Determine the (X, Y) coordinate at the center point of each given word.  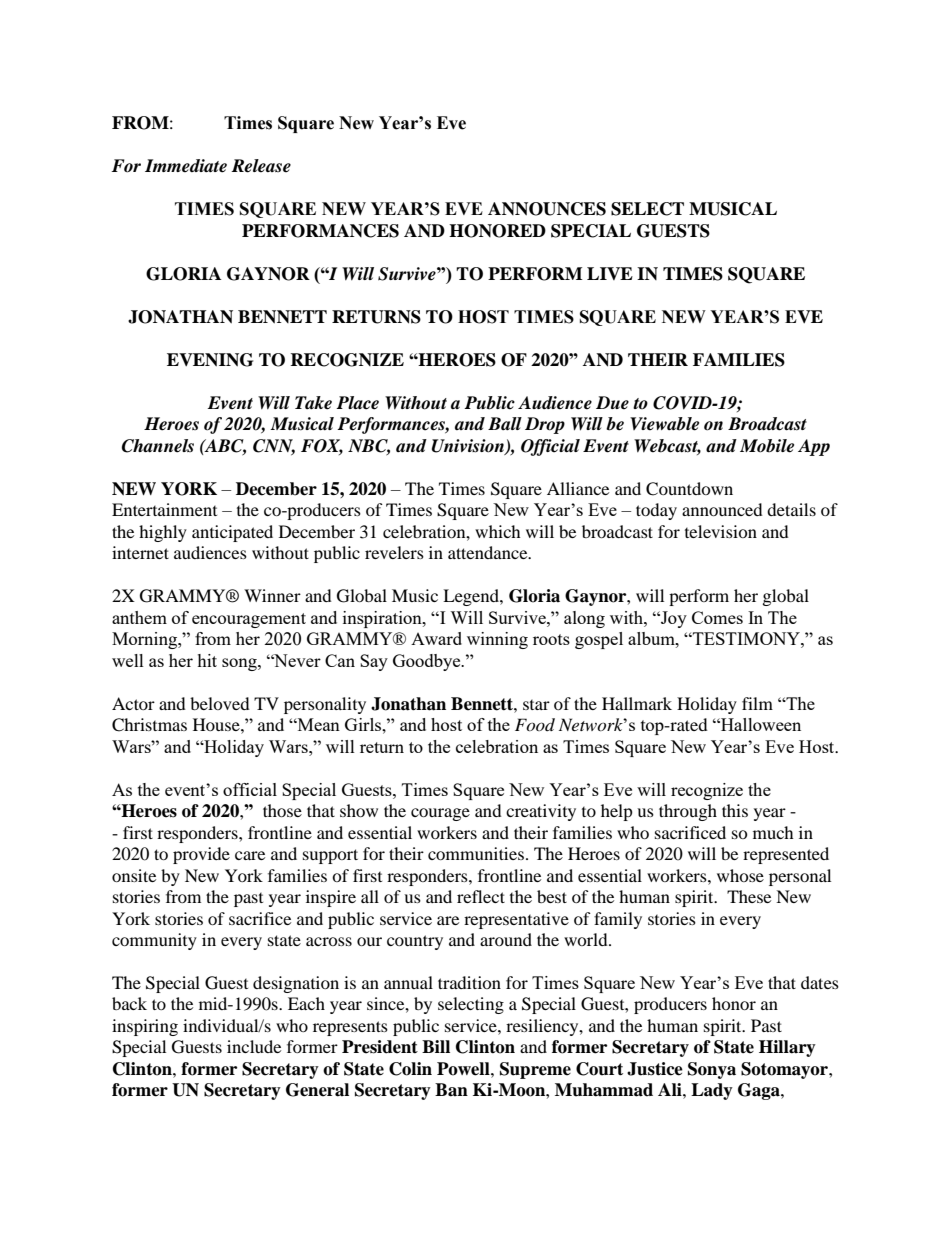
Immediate (186, 166)
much (773, 832)
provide (201, 855)
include (254, 1046)
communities (476, 853)
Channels (158, 446)
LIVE (610, 273)
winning (497, 640)
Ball (505, 424)
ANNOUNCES (547, 209)
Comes (717, 617)
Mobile (767, 446)
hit (207, 660)
